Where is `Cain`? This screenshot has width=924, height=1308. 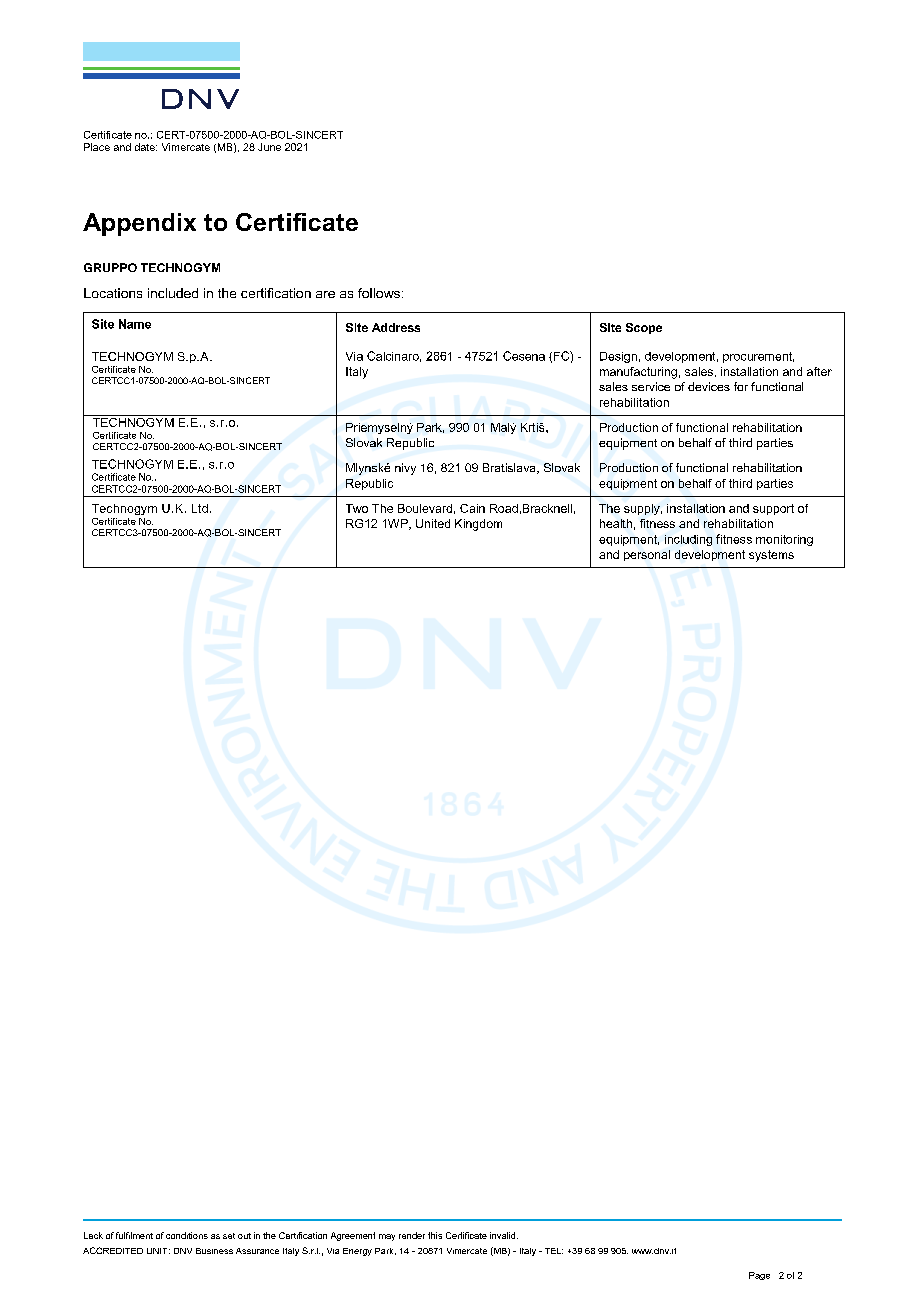
Cain is located at coordinates (472, 508).
